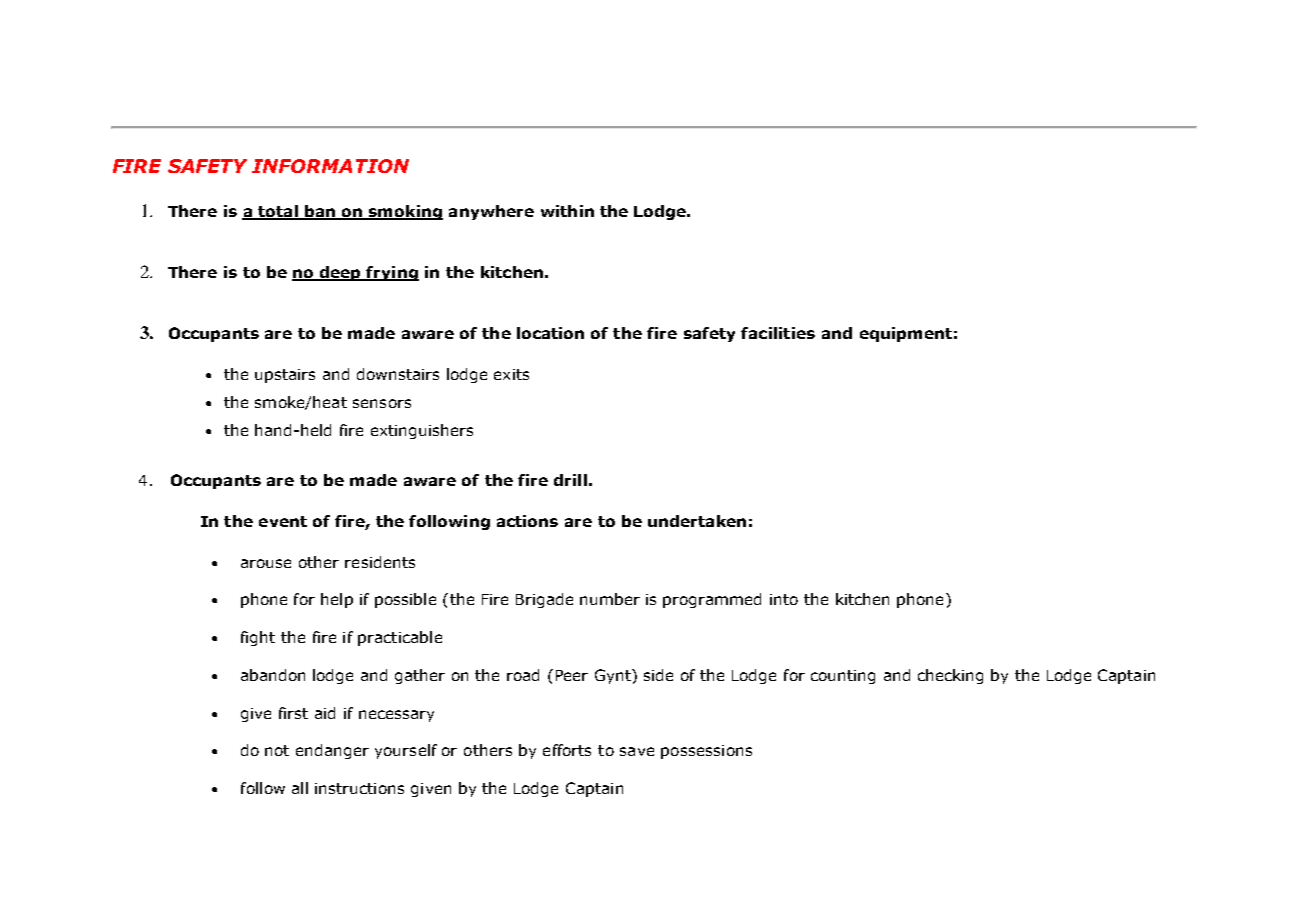 This screenshot has height=924, width=1308. I want to click on INFORMATION, so click(330, 166).
